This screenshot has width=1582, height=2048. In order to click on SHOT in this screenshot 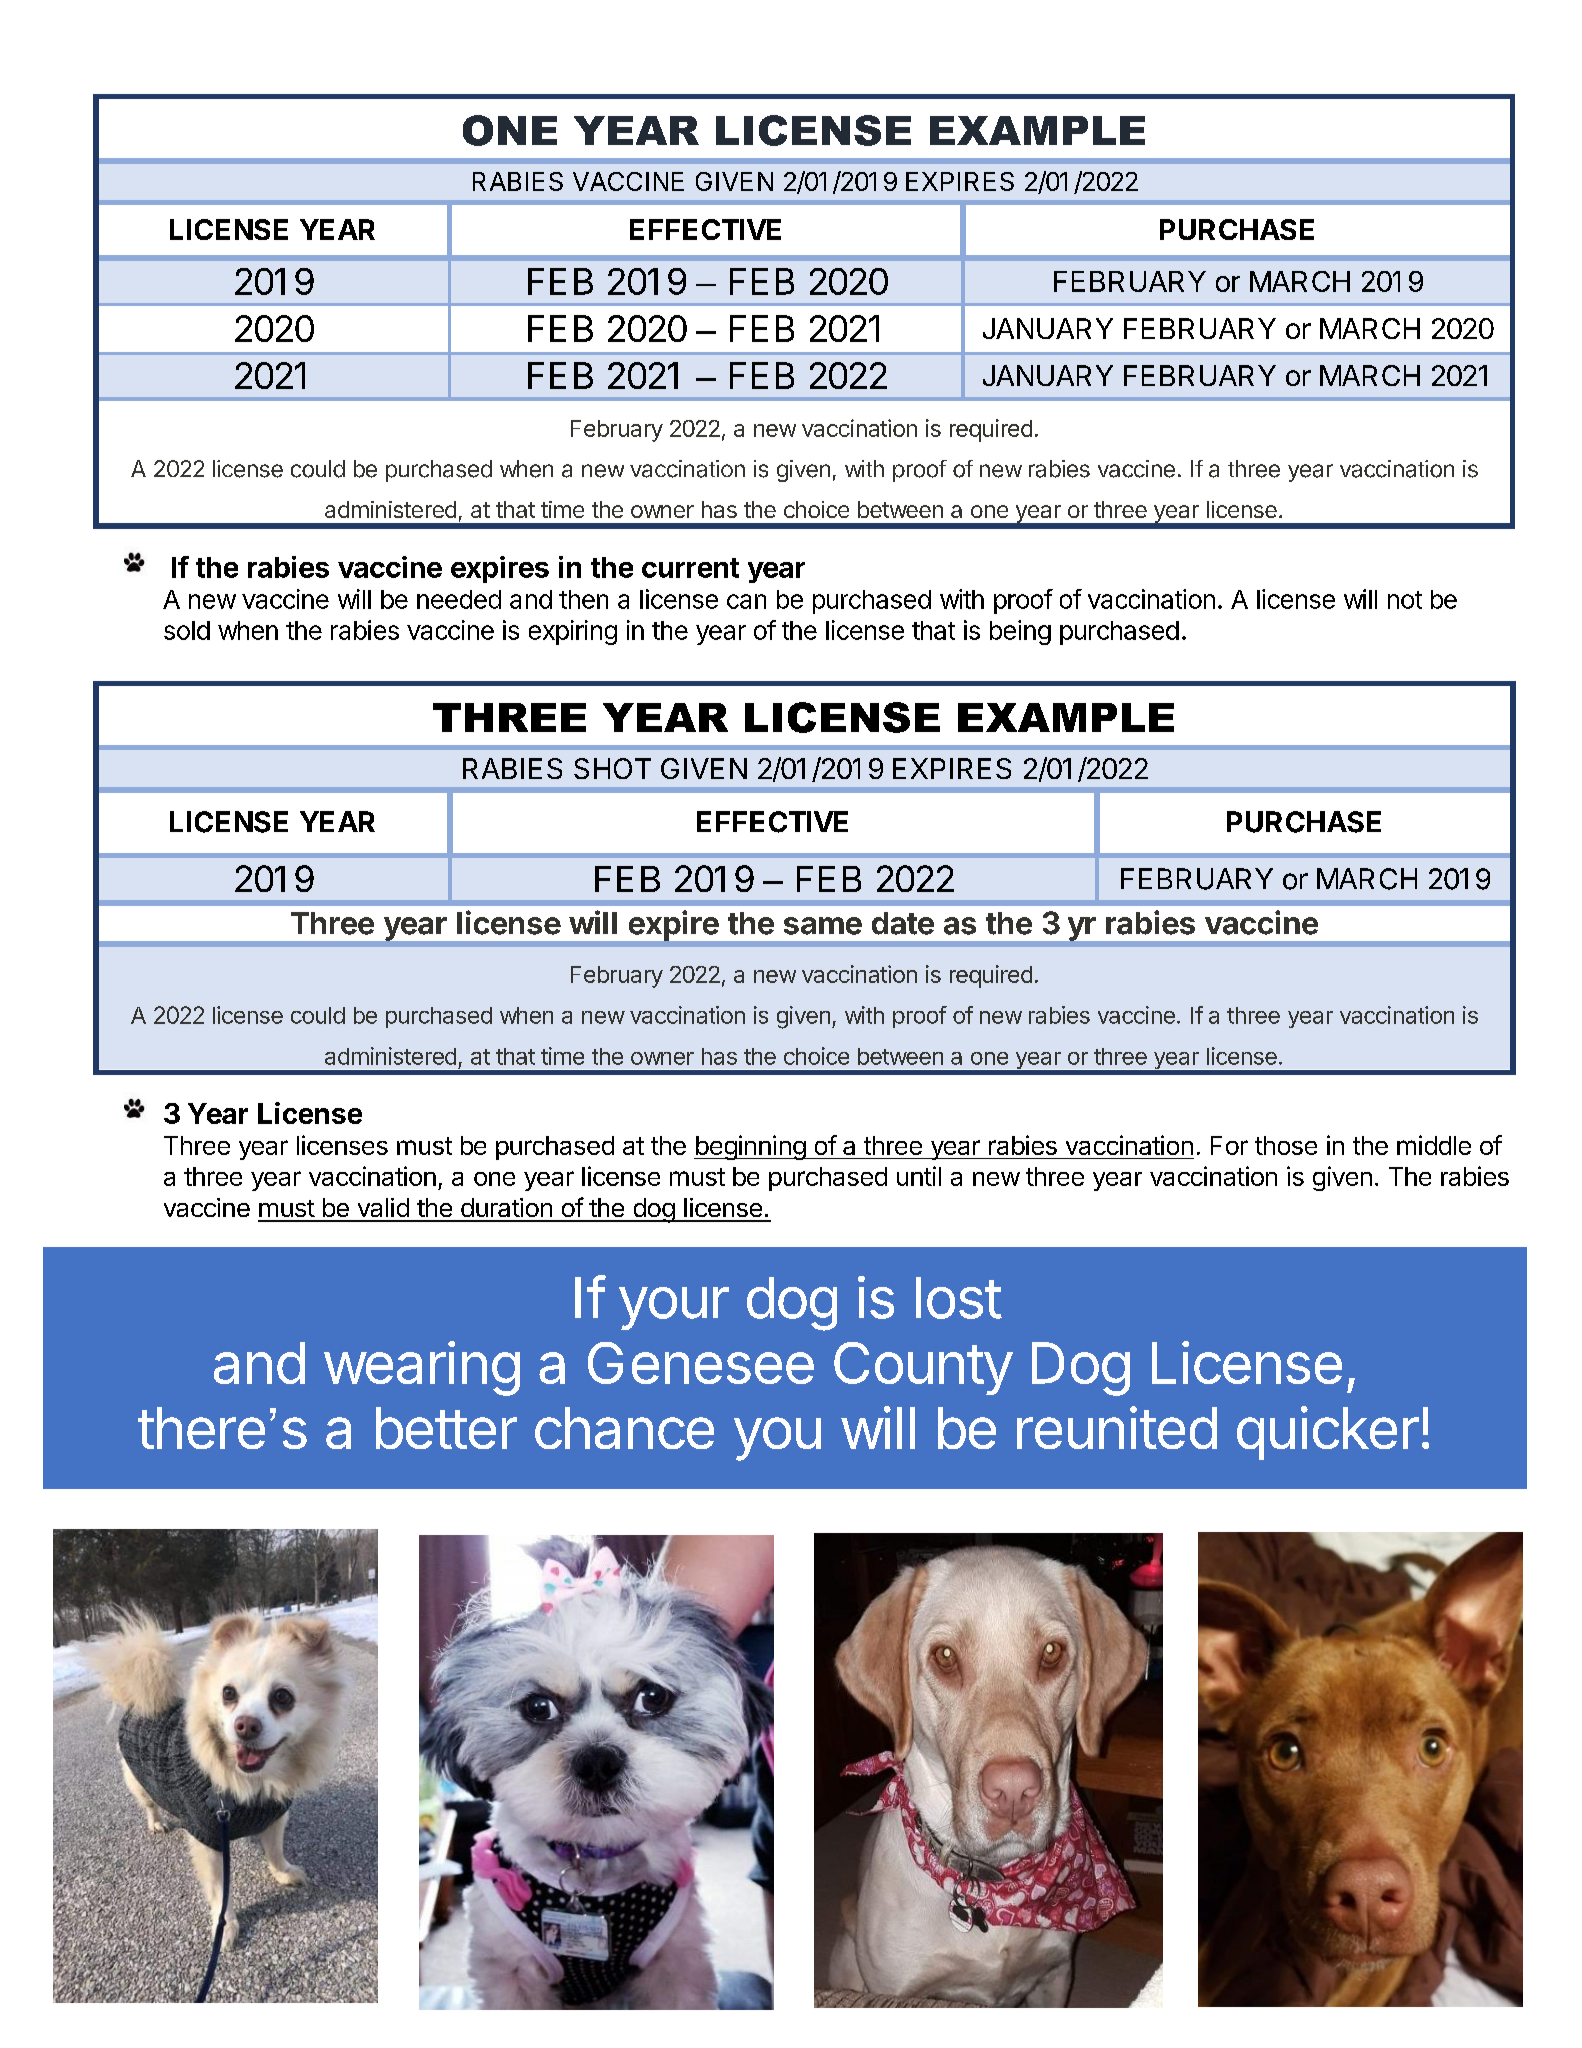, I will do `click(612, 768)`.
